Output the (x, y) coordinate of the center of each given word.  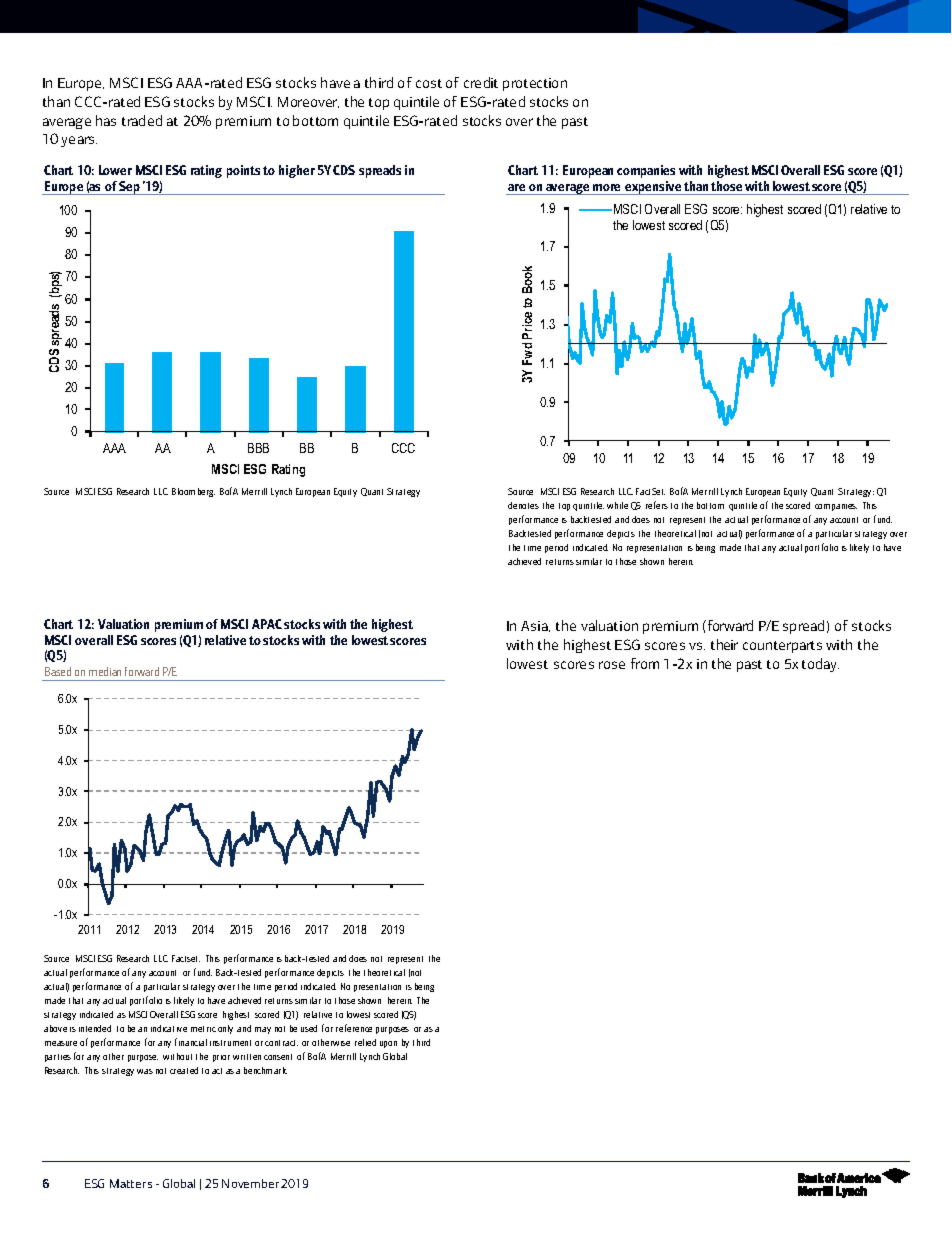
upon (388, 1044)
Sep (130, 188)
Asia (535, 626)
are (516, 187)
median (105, 671)
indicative (169, 1028)
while (617, 505)
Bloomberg (193, 492)
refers (657, 505)
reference (354, 1028)
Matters (131, 1183)
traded (142, 120)
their (724, 644)
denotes (523, 505)
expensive (653, 188)
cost (429, 83)
